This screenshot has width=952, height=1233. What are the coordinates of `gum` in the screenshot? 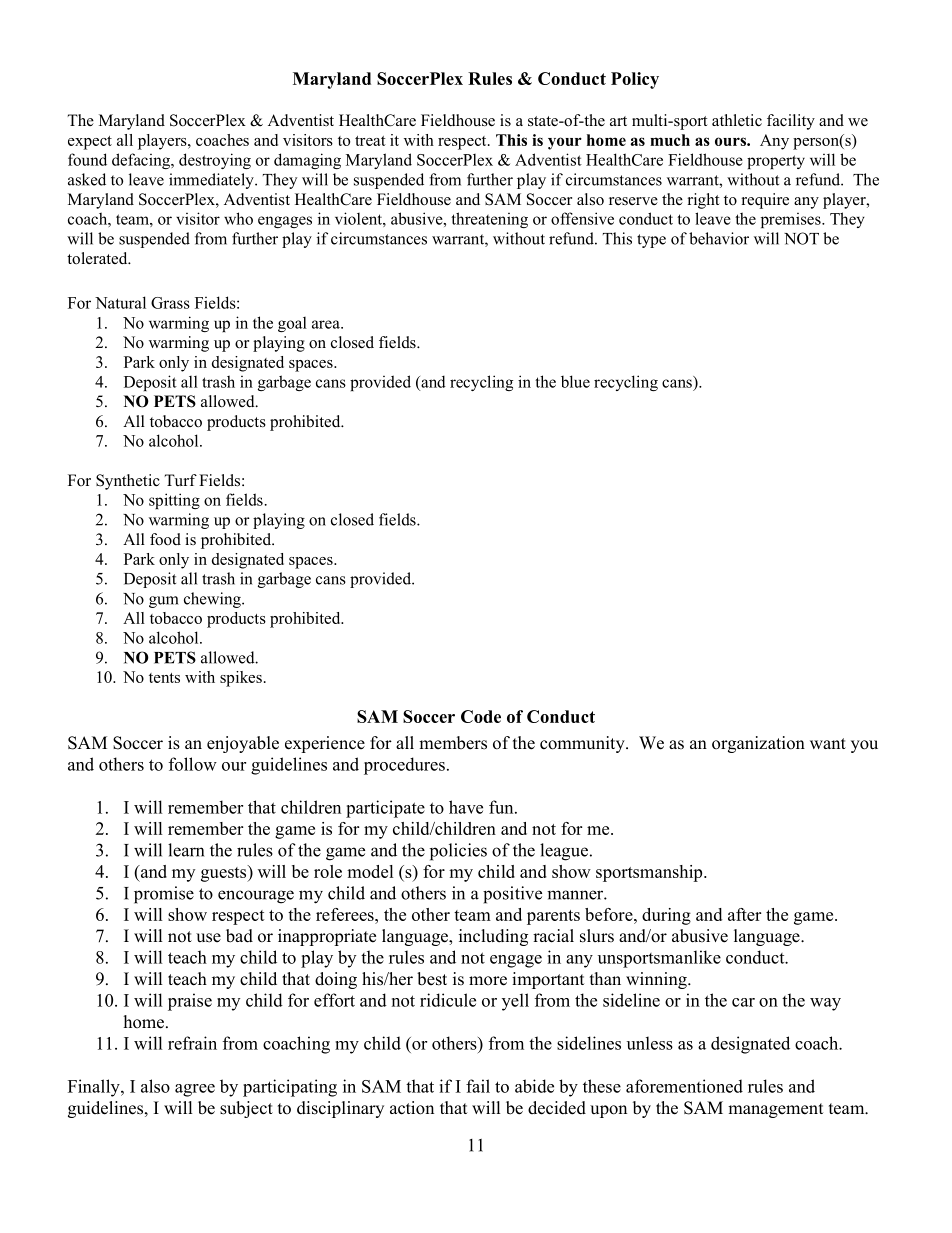 It's located at (163, 602).
